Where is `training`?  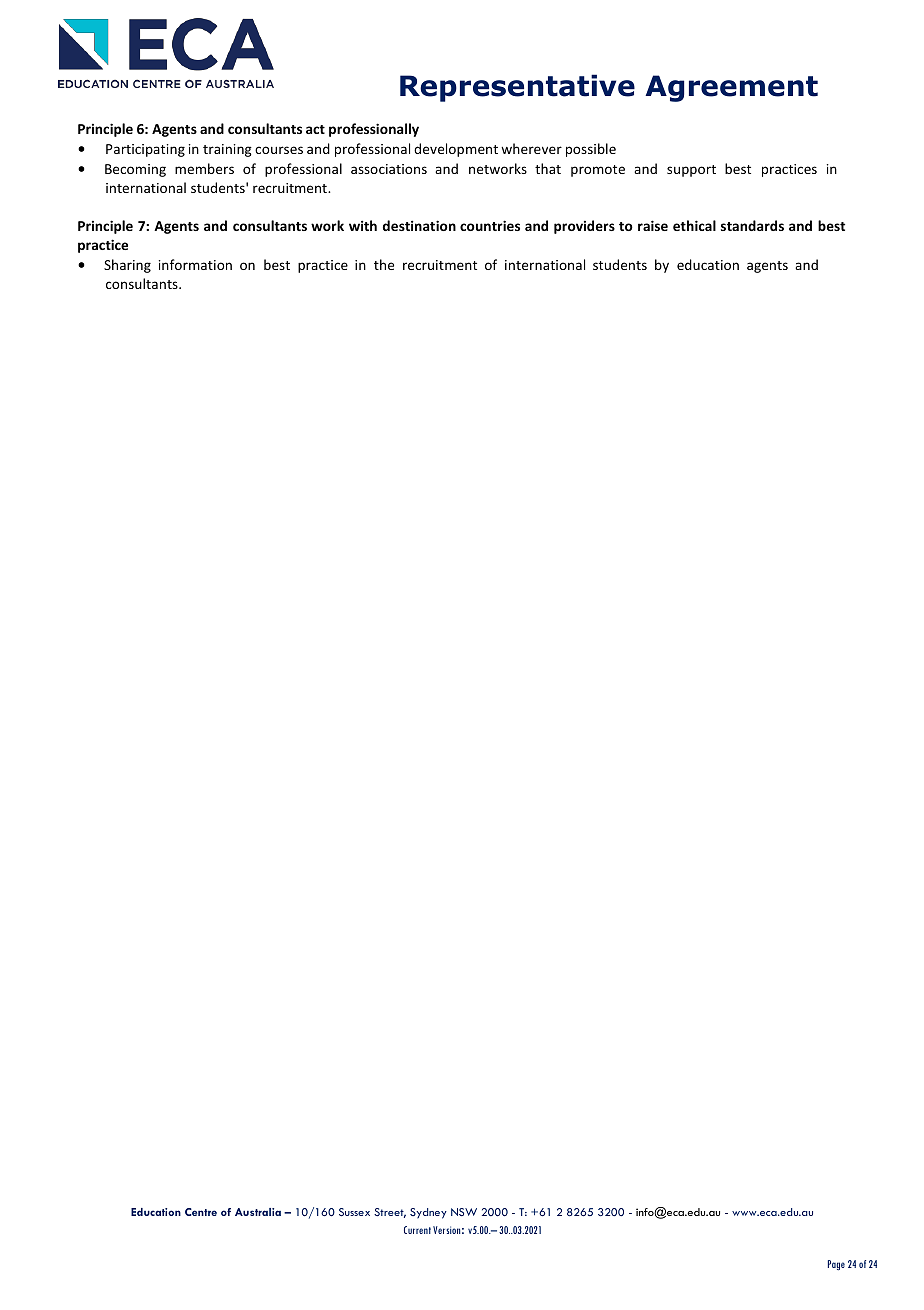 training is located at coordinates (227, 150).
